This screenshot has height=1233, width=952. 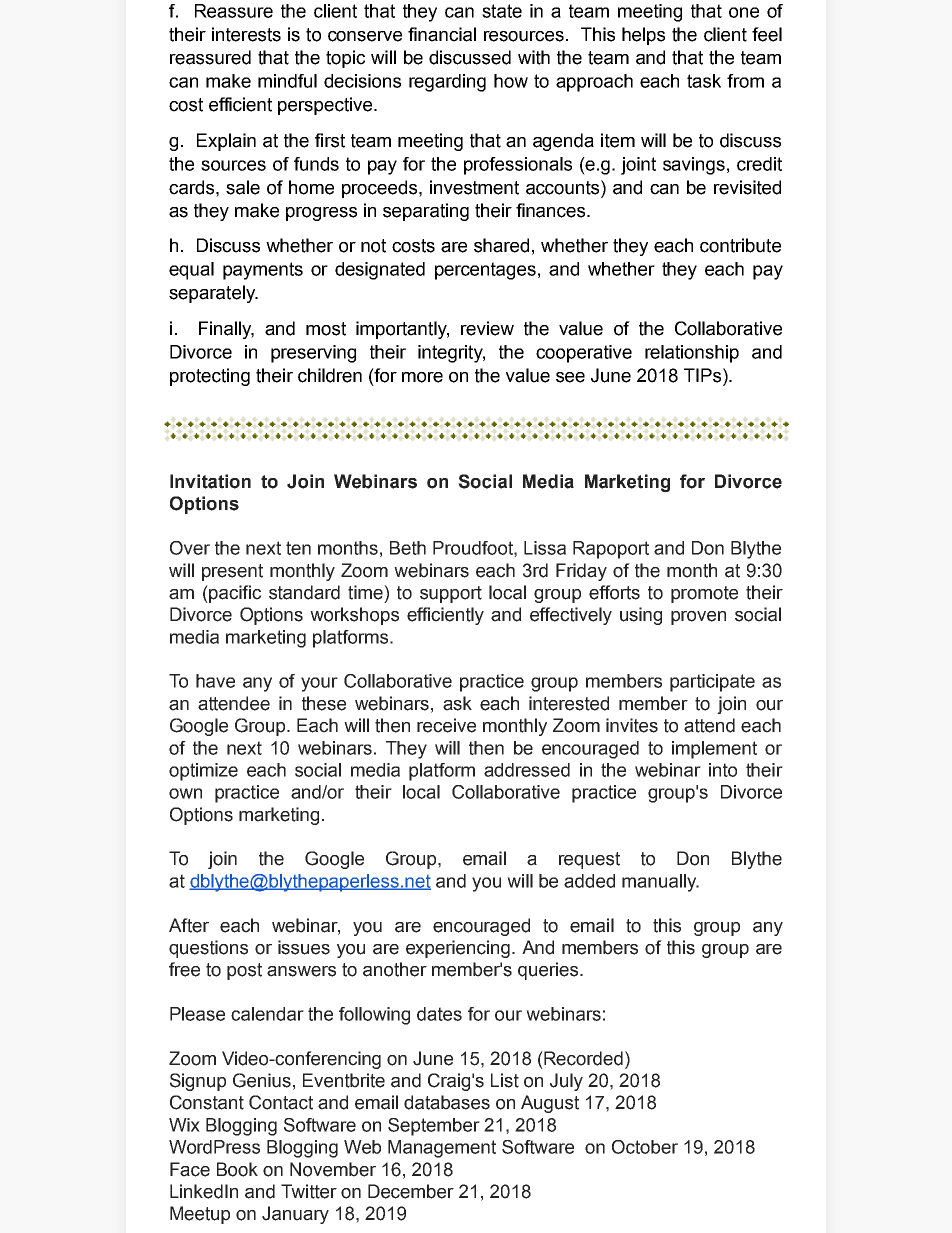 What do you see at coordinates (645, 1147) in the screenshot?
I see `October` at bounding box center [645, 1147].
